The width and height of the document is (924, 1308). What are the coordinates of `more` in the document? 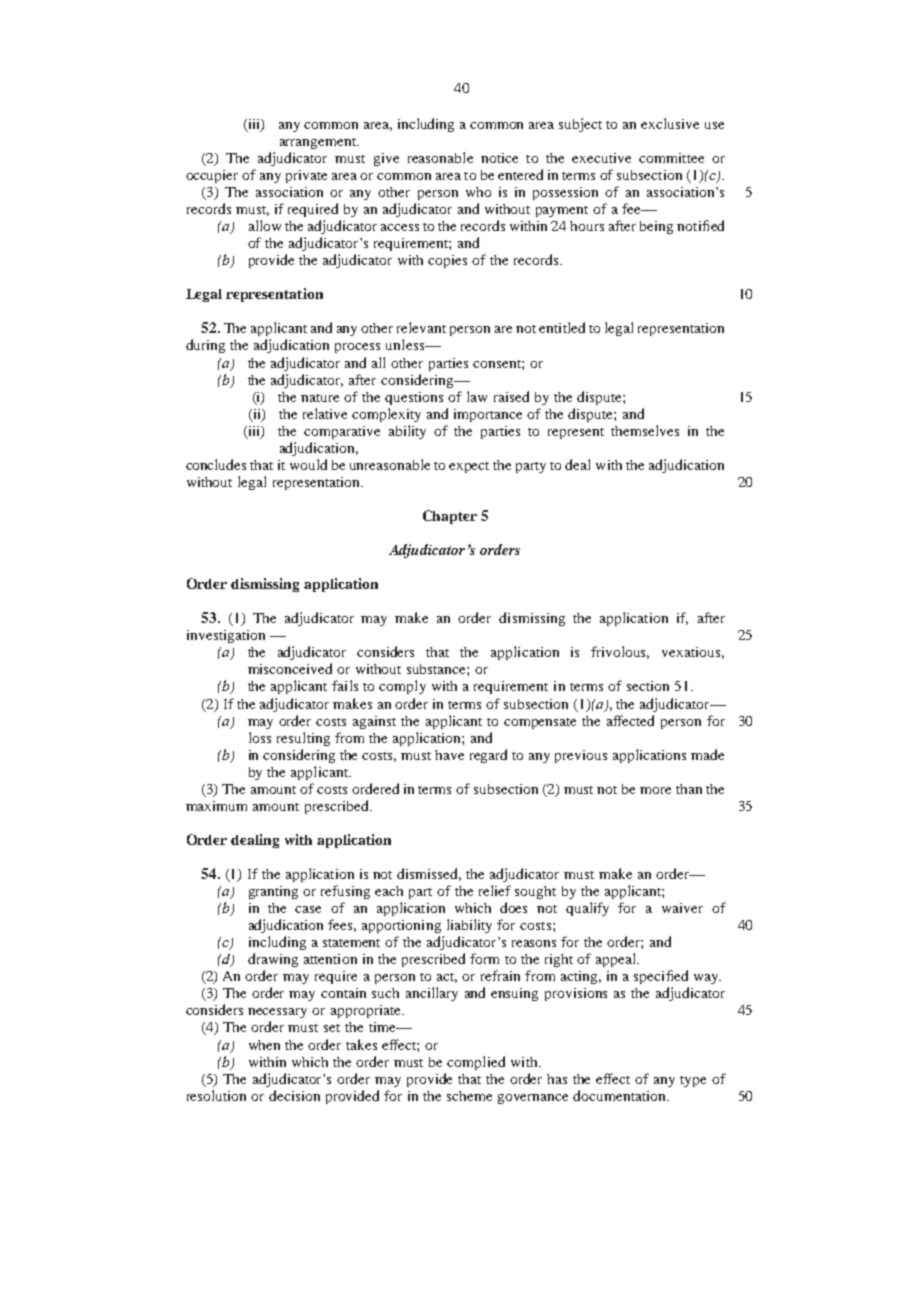 It's located at (655, 790).
